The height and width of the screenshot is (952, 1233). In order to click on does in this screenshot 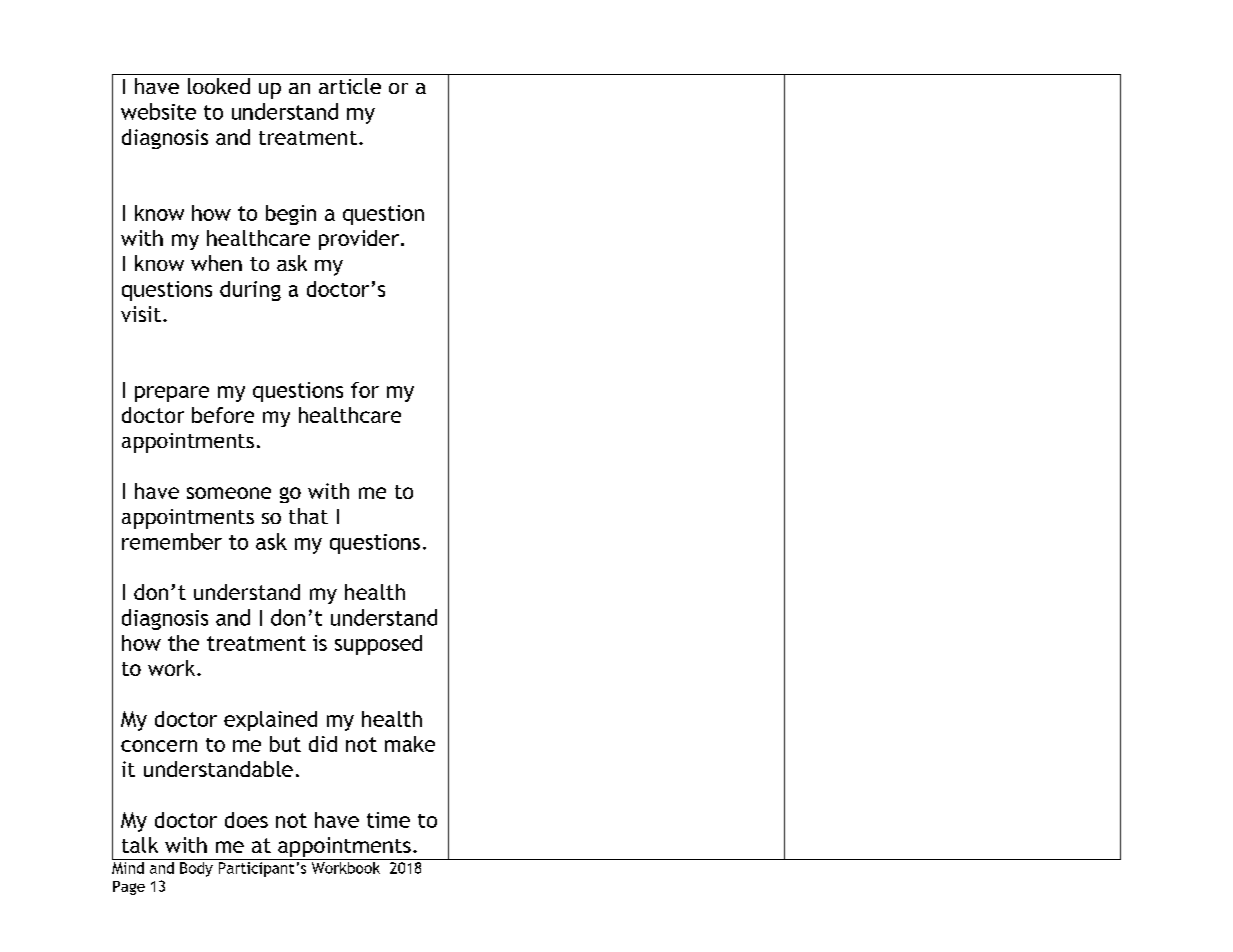, I will do `click(246, 820)`.
